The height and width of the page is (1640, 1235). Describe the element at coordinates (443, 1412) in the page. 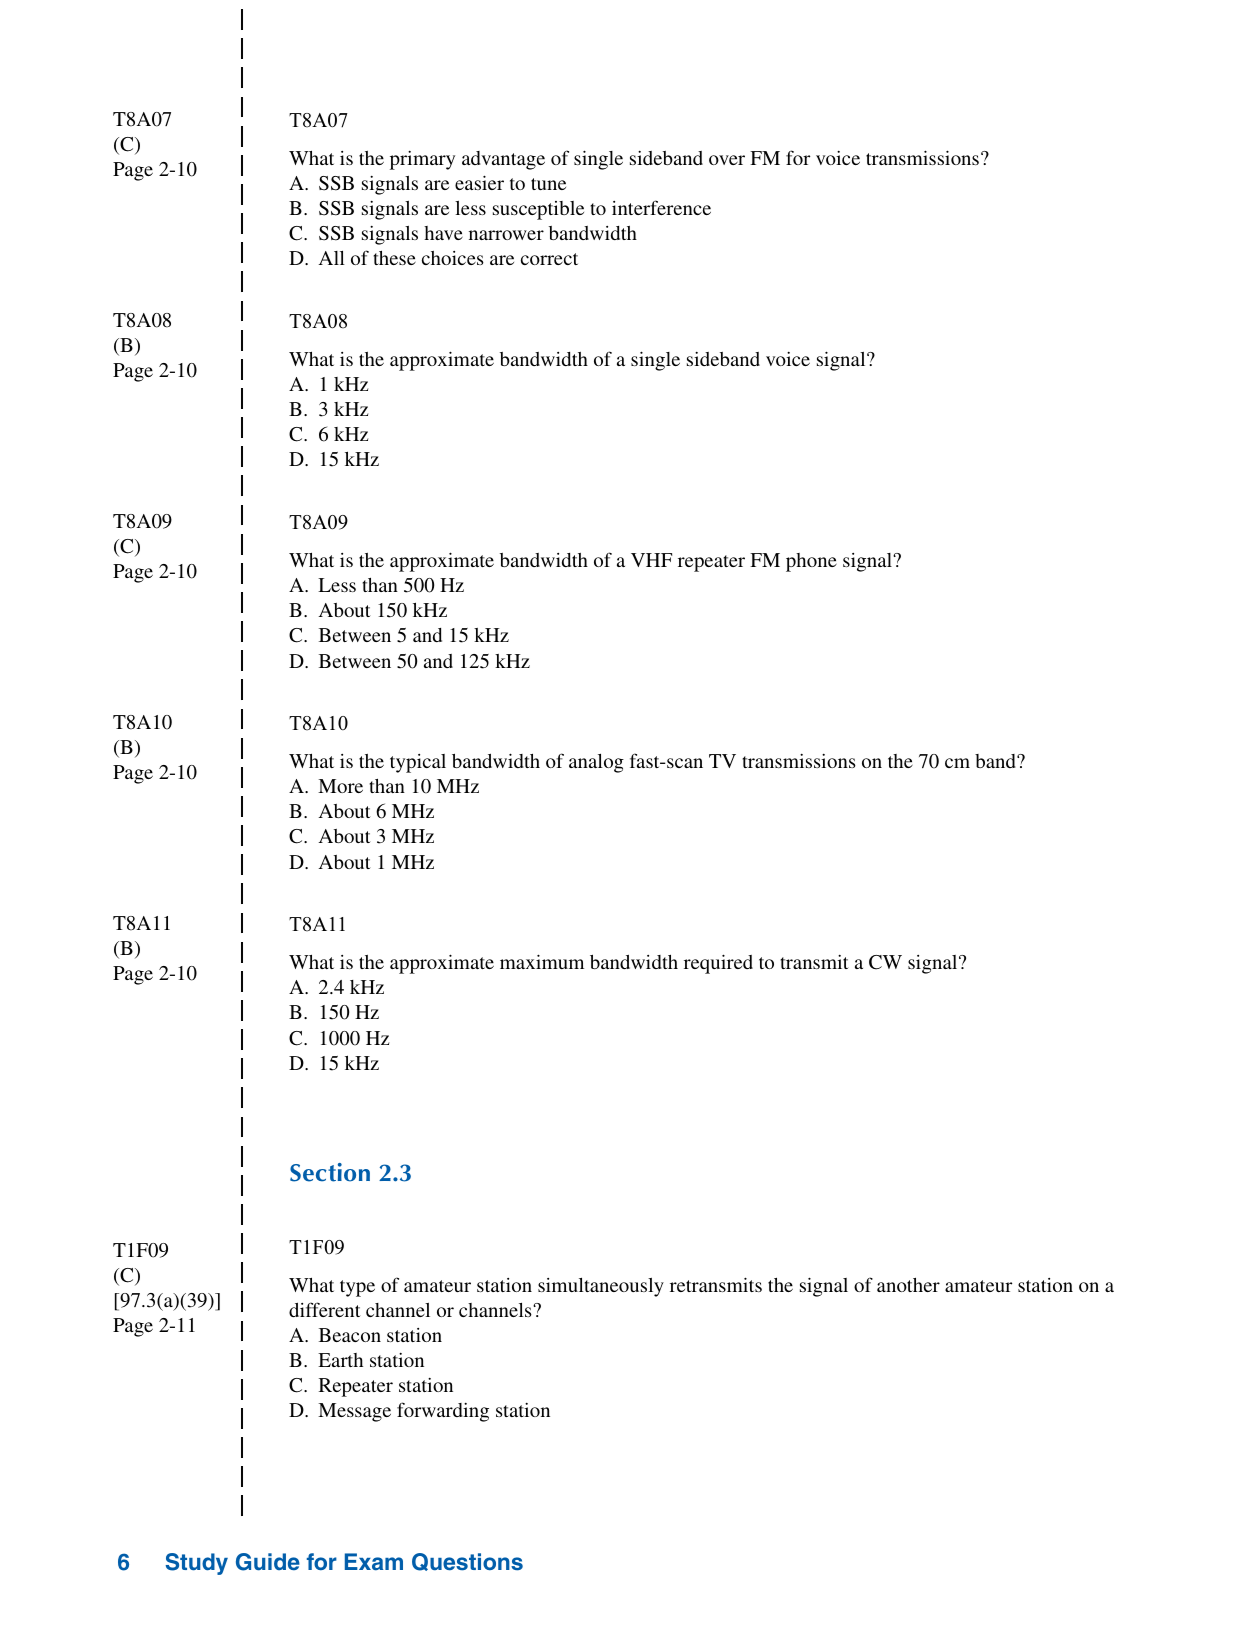

I see `forwarding` at that location.
